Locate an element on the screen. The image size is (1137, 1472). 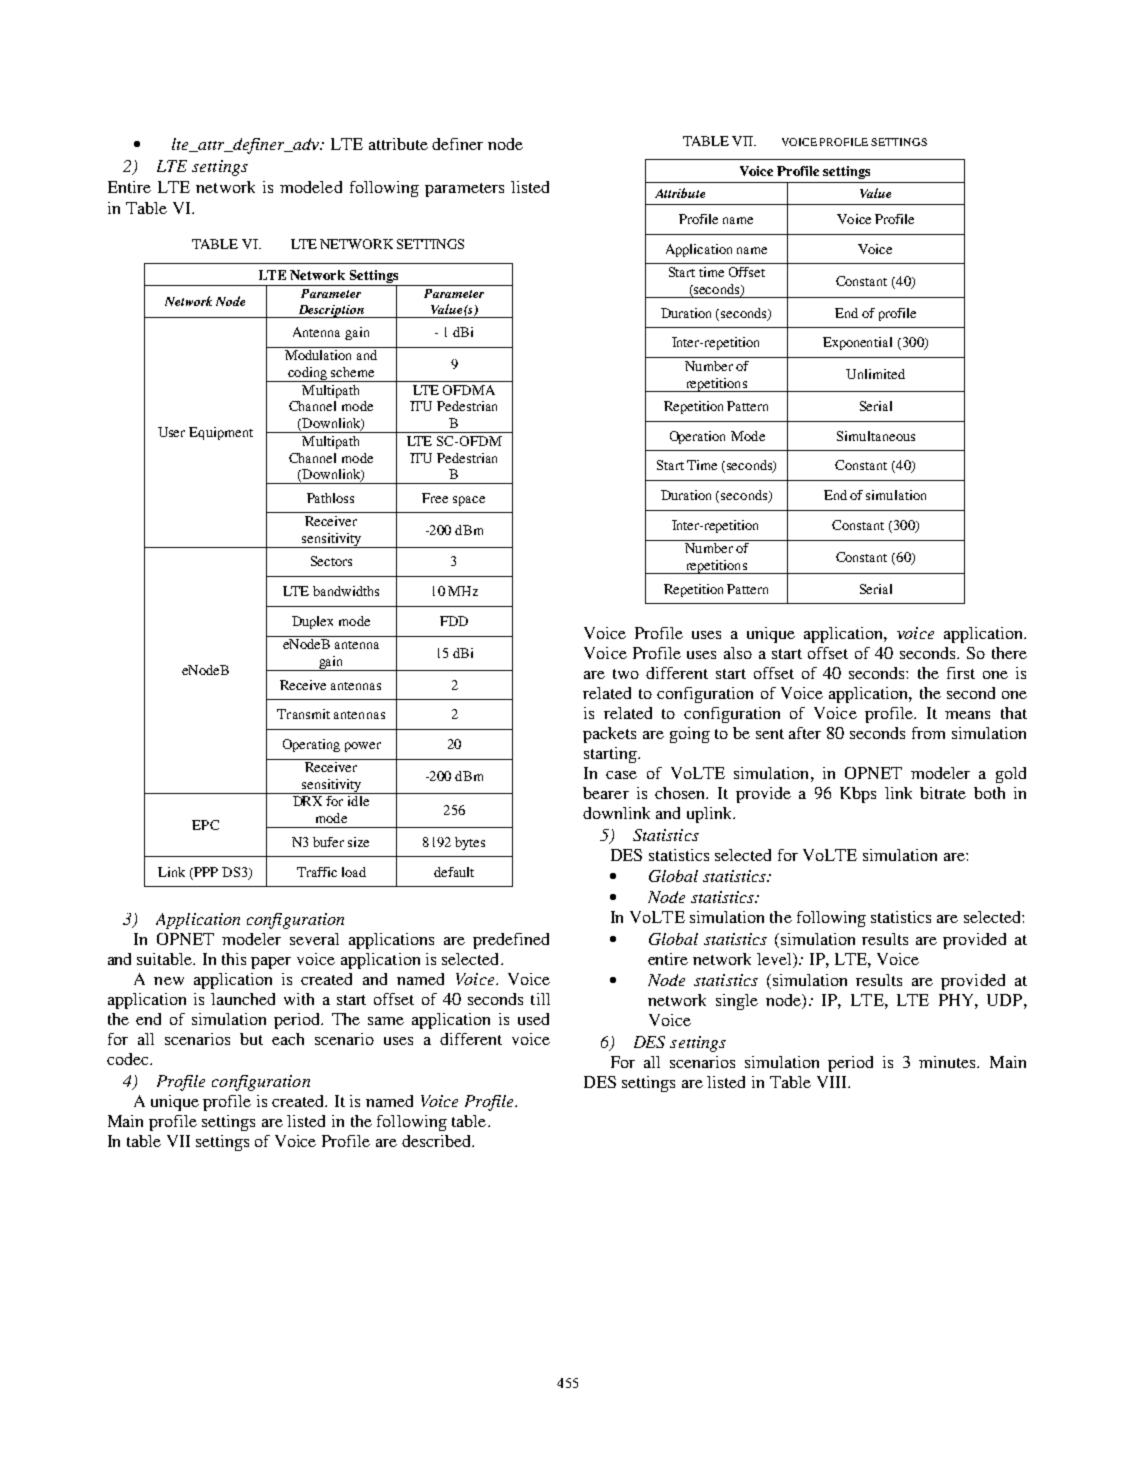
codec is located at coordinates (129, 1059).
